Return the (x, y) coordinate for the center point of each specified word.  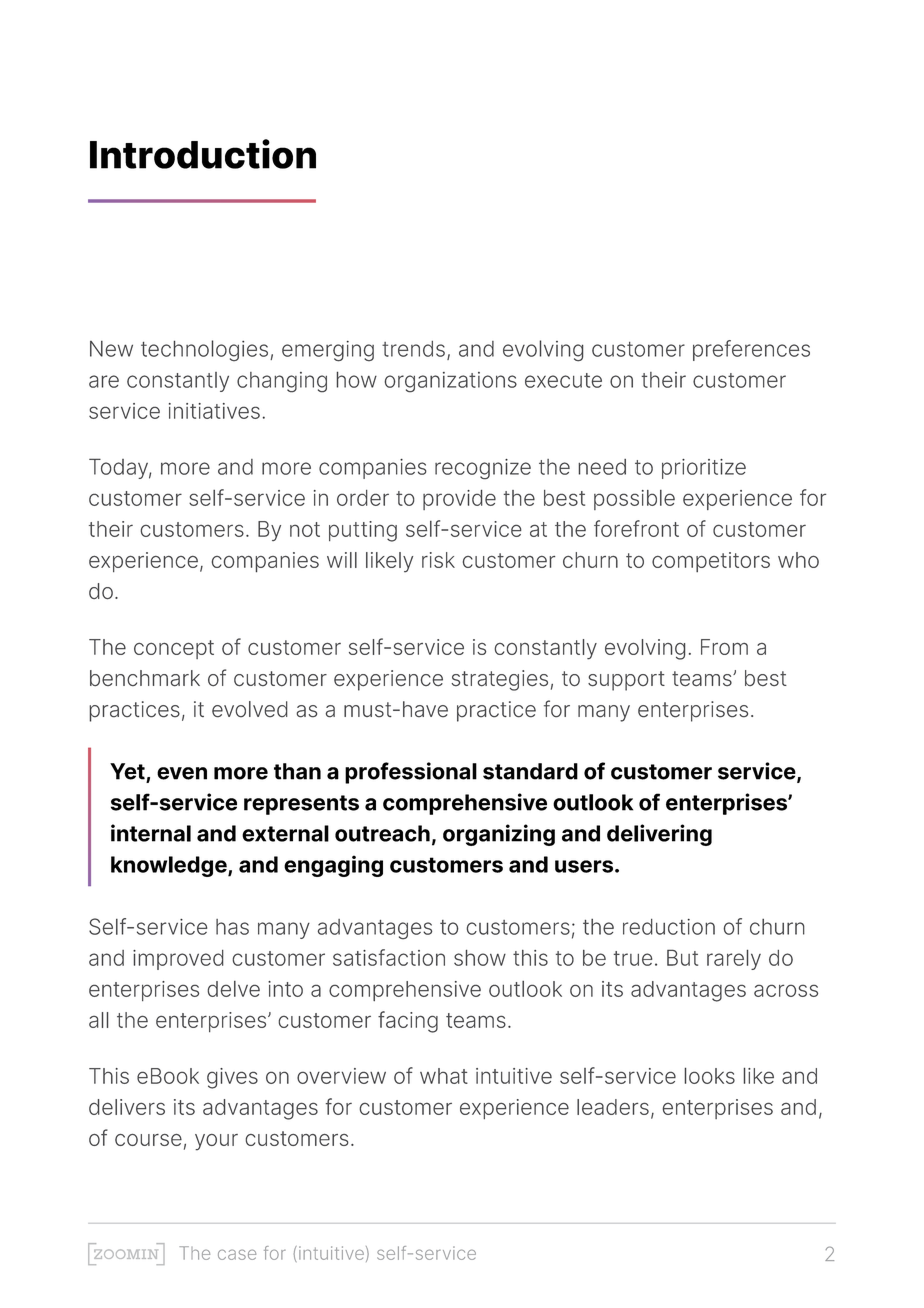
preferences (751, 350)
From (724, 647)
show (480, 958)
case (237, 1254)
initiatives (214, 411)
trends (413, 349)
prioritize (704, 469)
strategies (499, 680)
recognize (483, 469)
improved (178, 960)
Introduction (203, 154)
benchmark (145, 678)
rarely (734, 959)
